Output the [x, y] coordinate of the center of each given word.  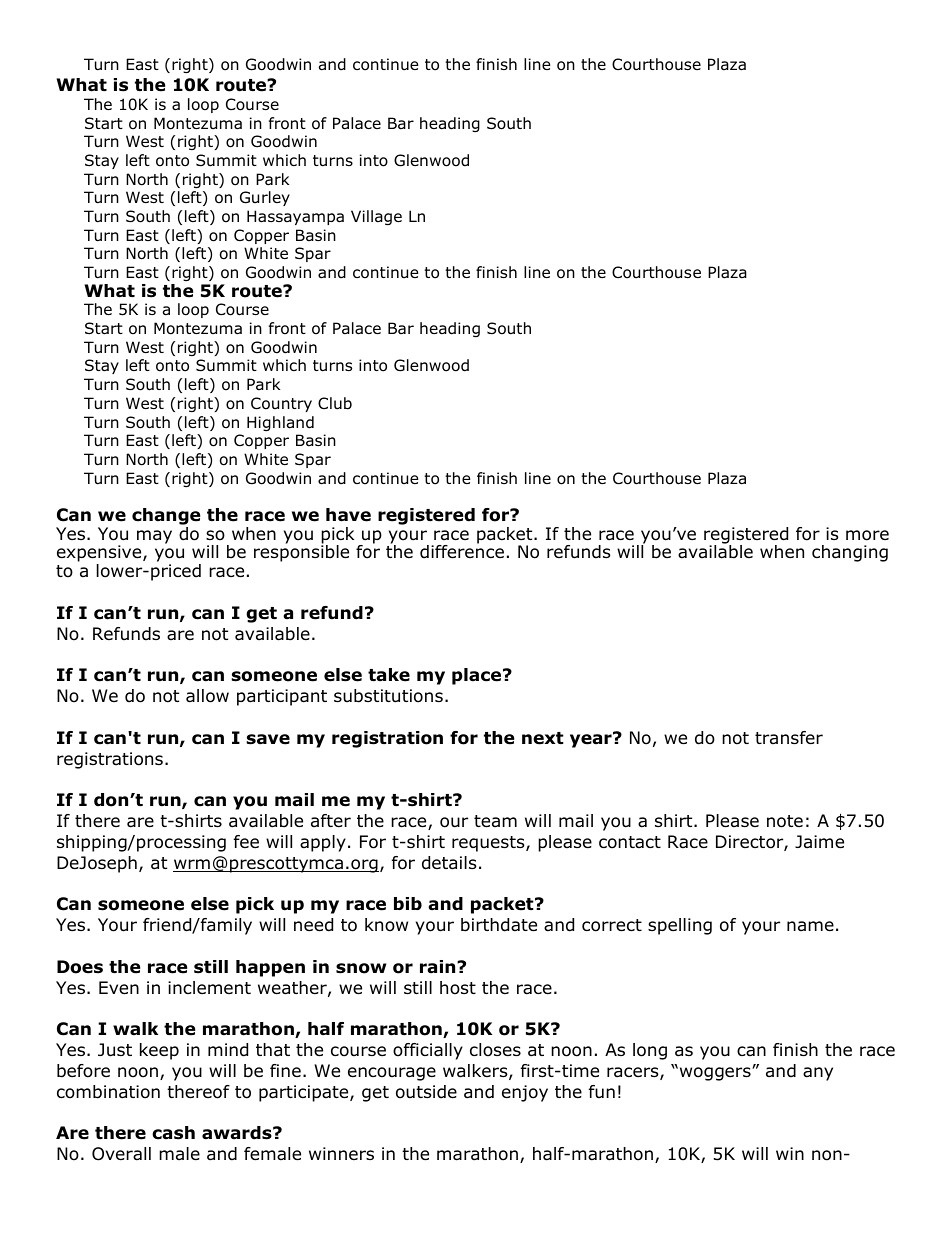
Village [376, 217]
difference [462, 551]
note [785, 821]
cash [173, 1133]
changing [850, 553]
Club [335, 403]
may [154, 537]
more [867, 535]
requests [489, 844]
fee [246, 841]
